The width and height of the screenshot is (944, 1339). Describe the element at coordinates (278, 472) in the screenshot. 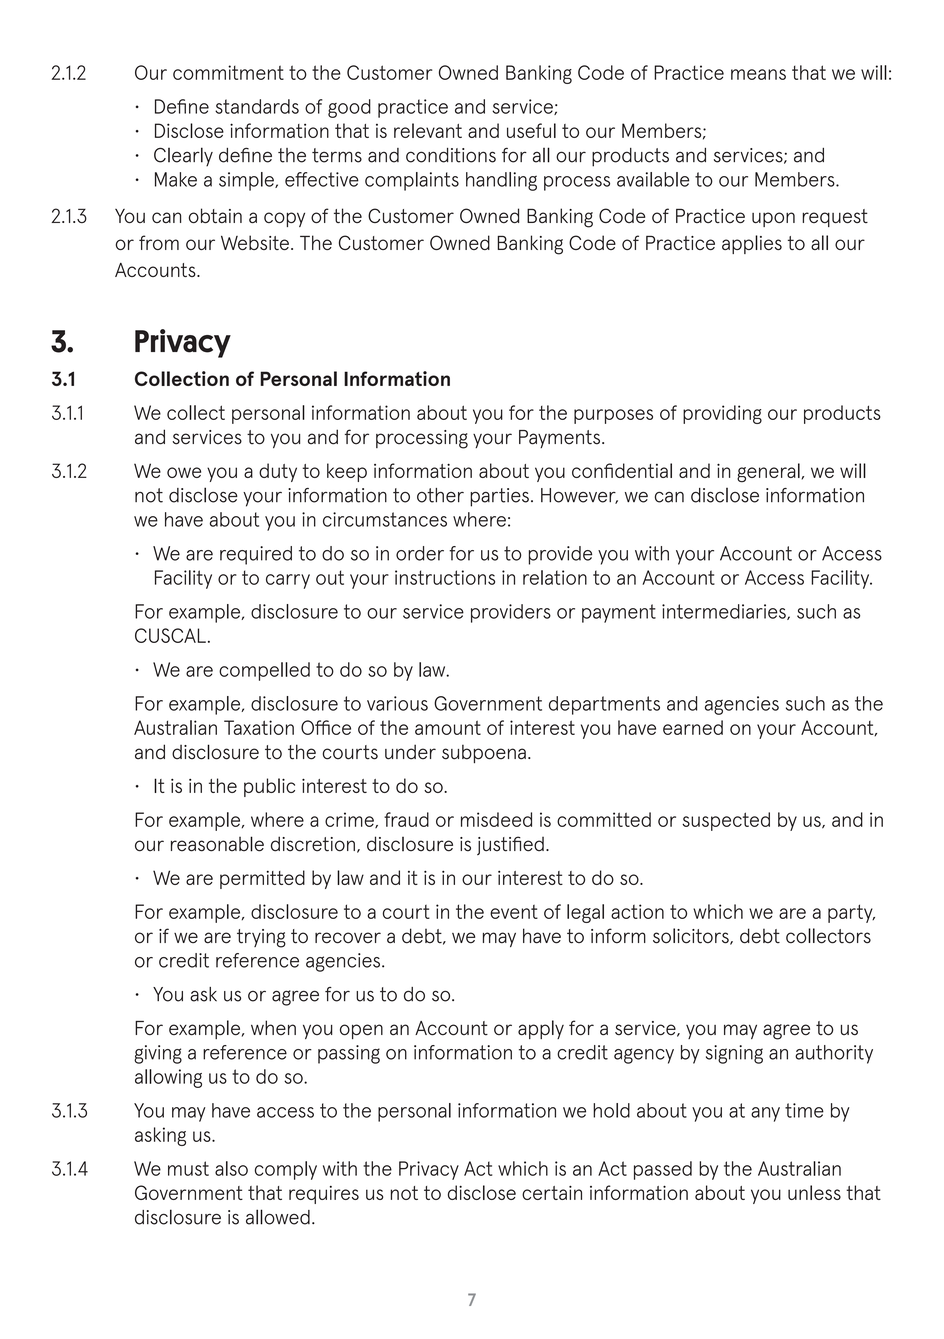

I see `duty` at that location.
